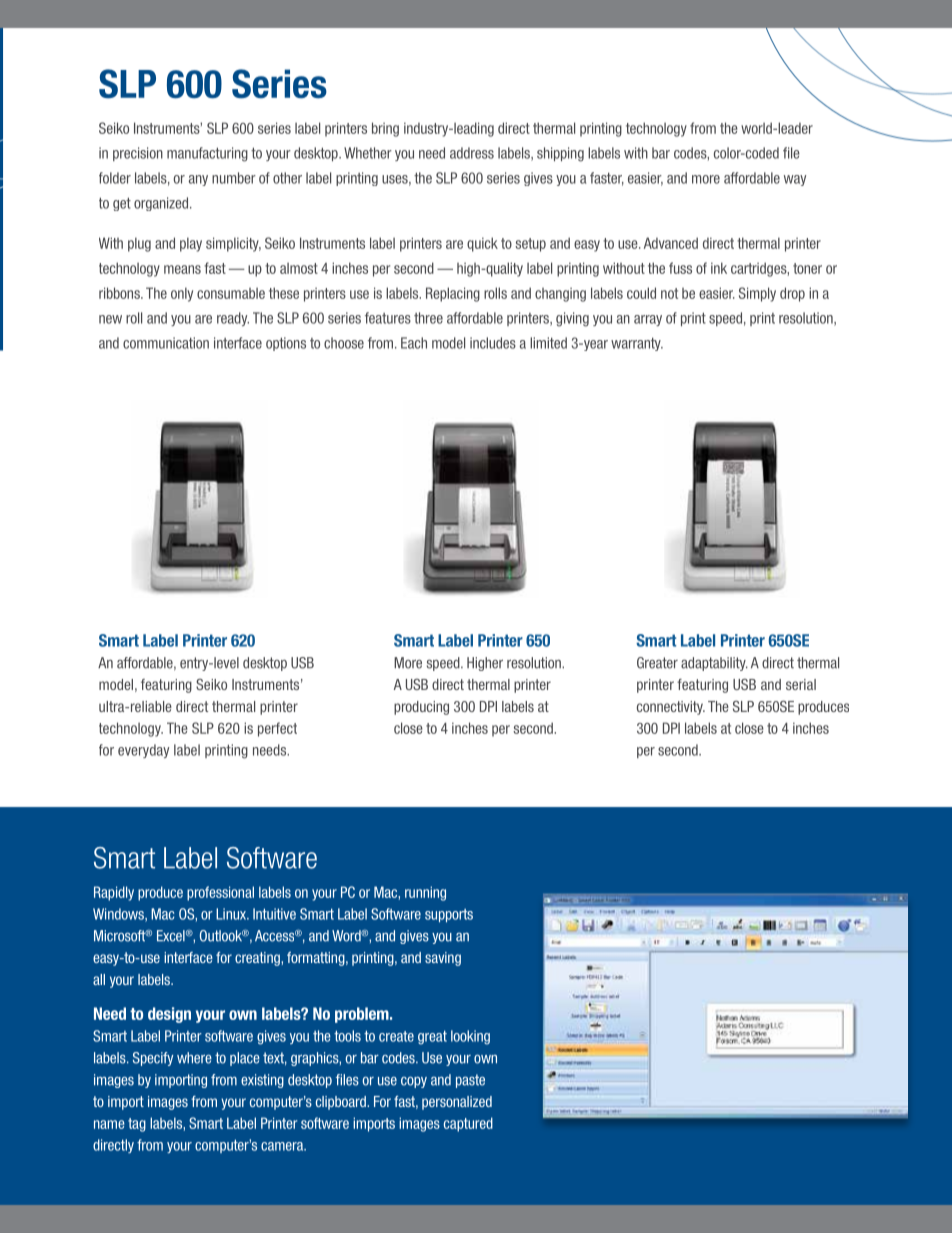 This screenshot has height=1233, width=952. I want to click on Each, so click(414, 343).
